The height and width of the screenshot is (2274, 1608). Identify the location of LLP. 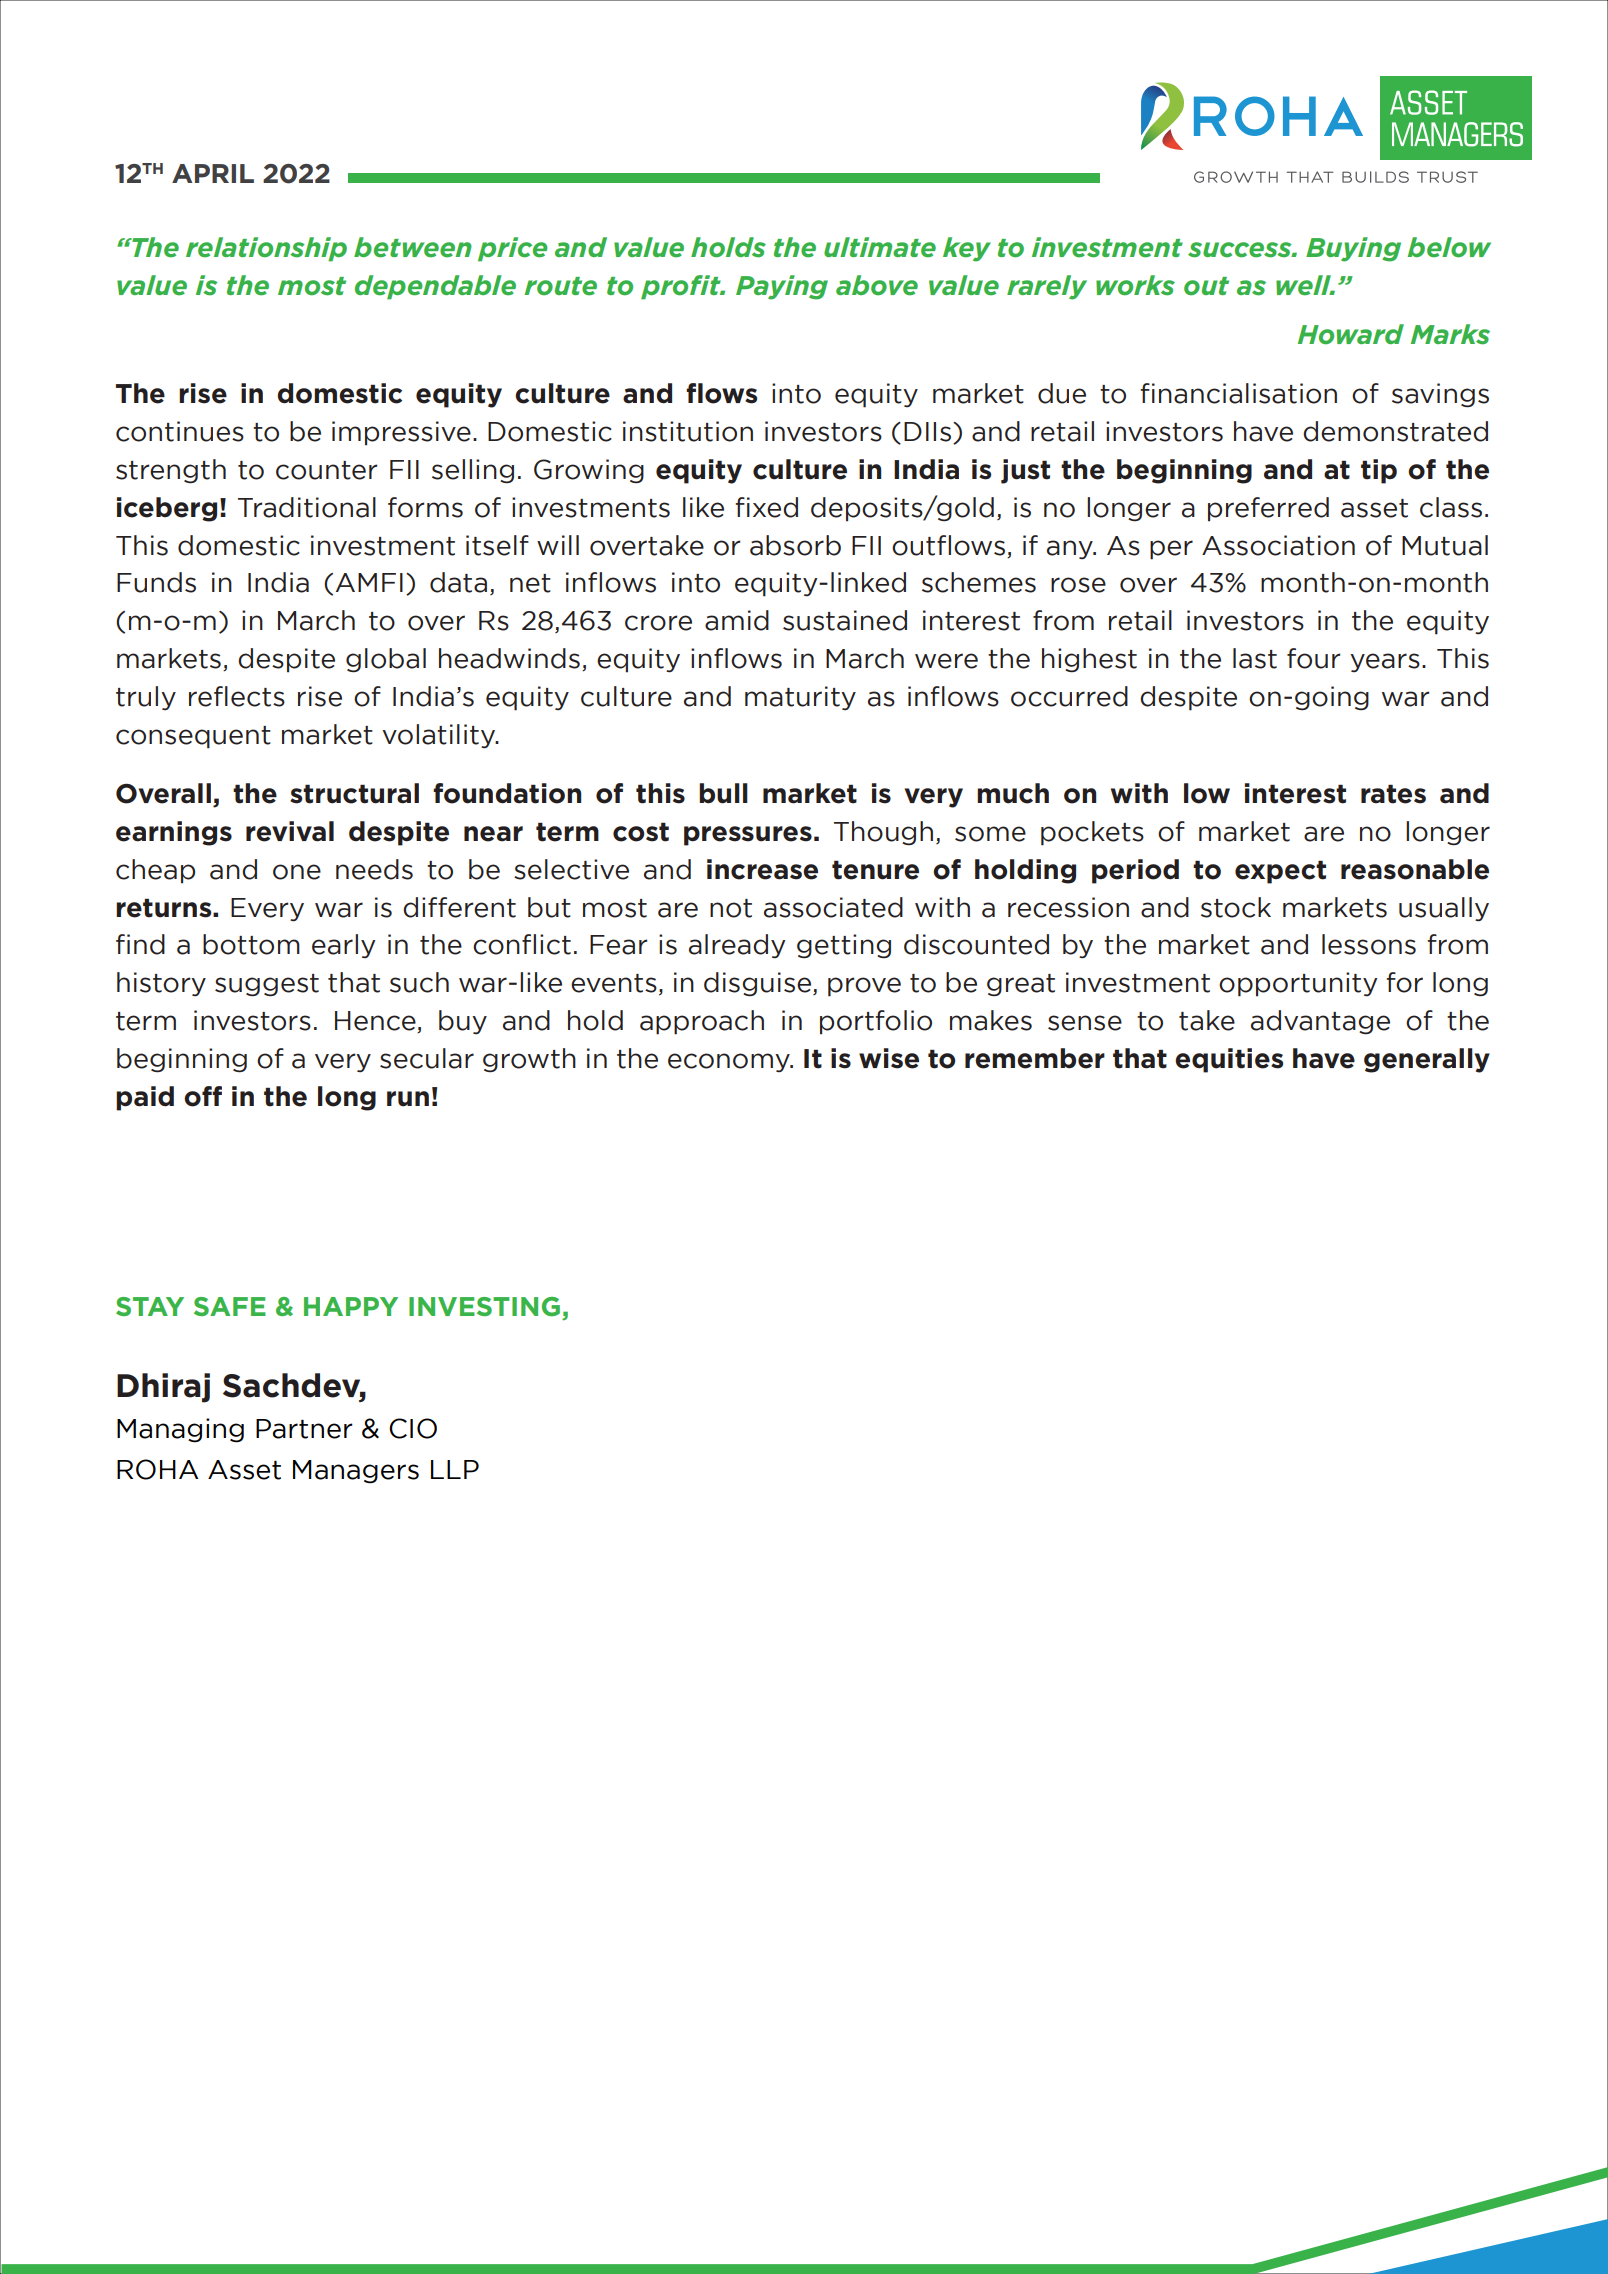
(455, 1469).
